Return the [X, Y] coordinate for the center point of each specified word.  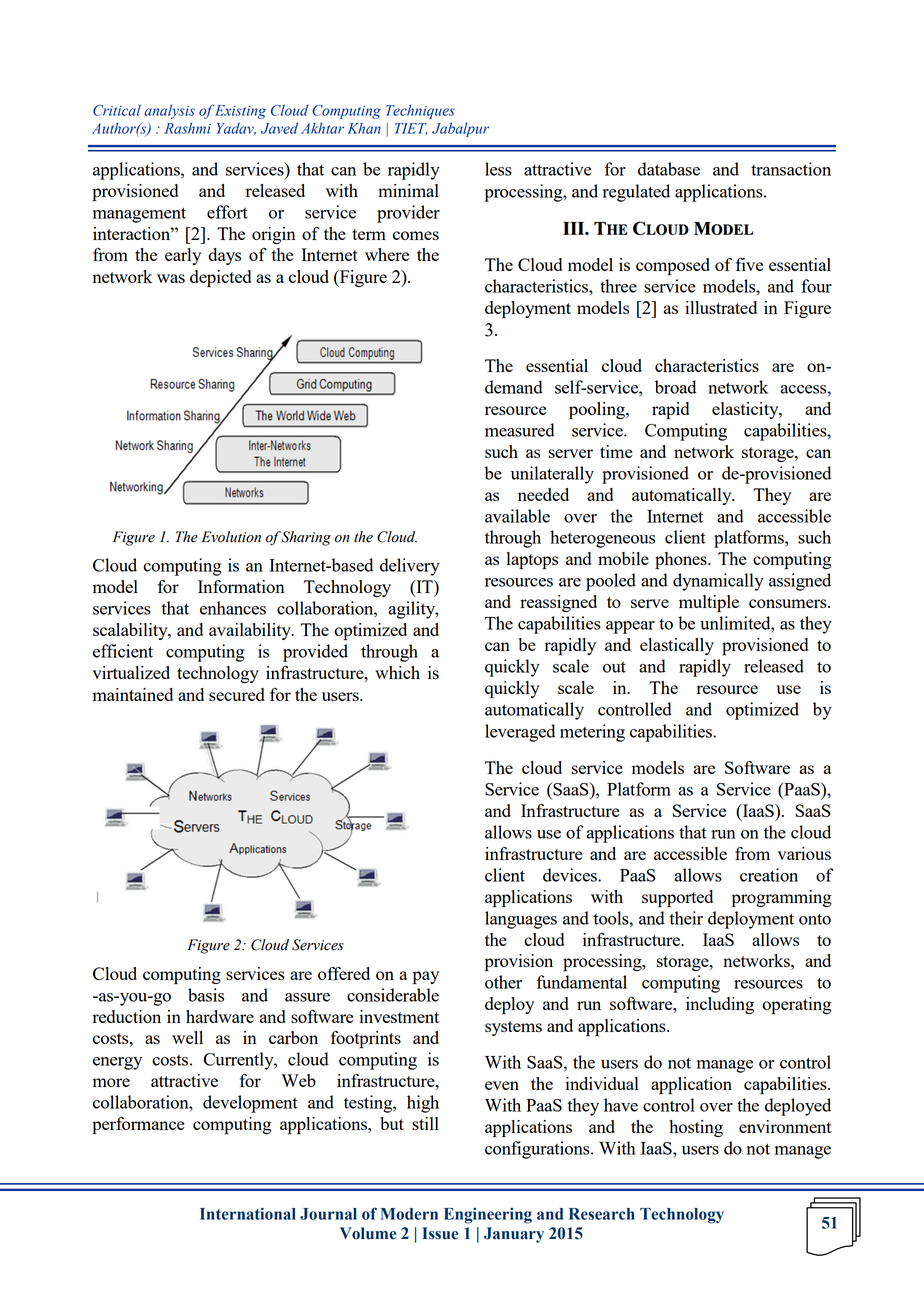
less [498, 169]
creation [769, 875]
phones [682, 560]
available [517, 516]
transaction [791, 169]
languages [521, 920]
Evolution [231, 537]
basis [206, 995]
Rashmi [188, 128]
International [248, 1213]
